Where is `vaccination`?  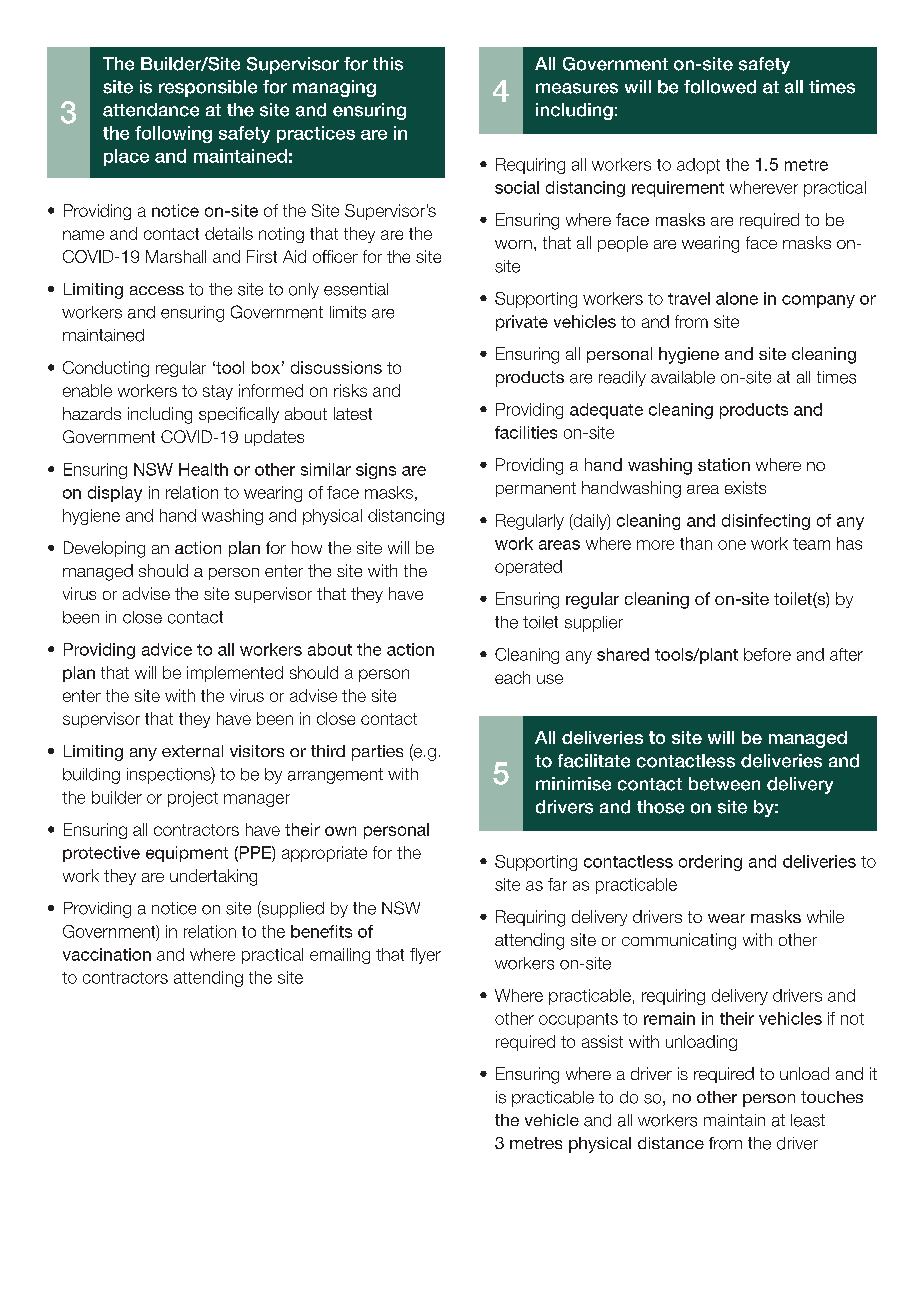
vaccination is located at coordinates (107, 954).
